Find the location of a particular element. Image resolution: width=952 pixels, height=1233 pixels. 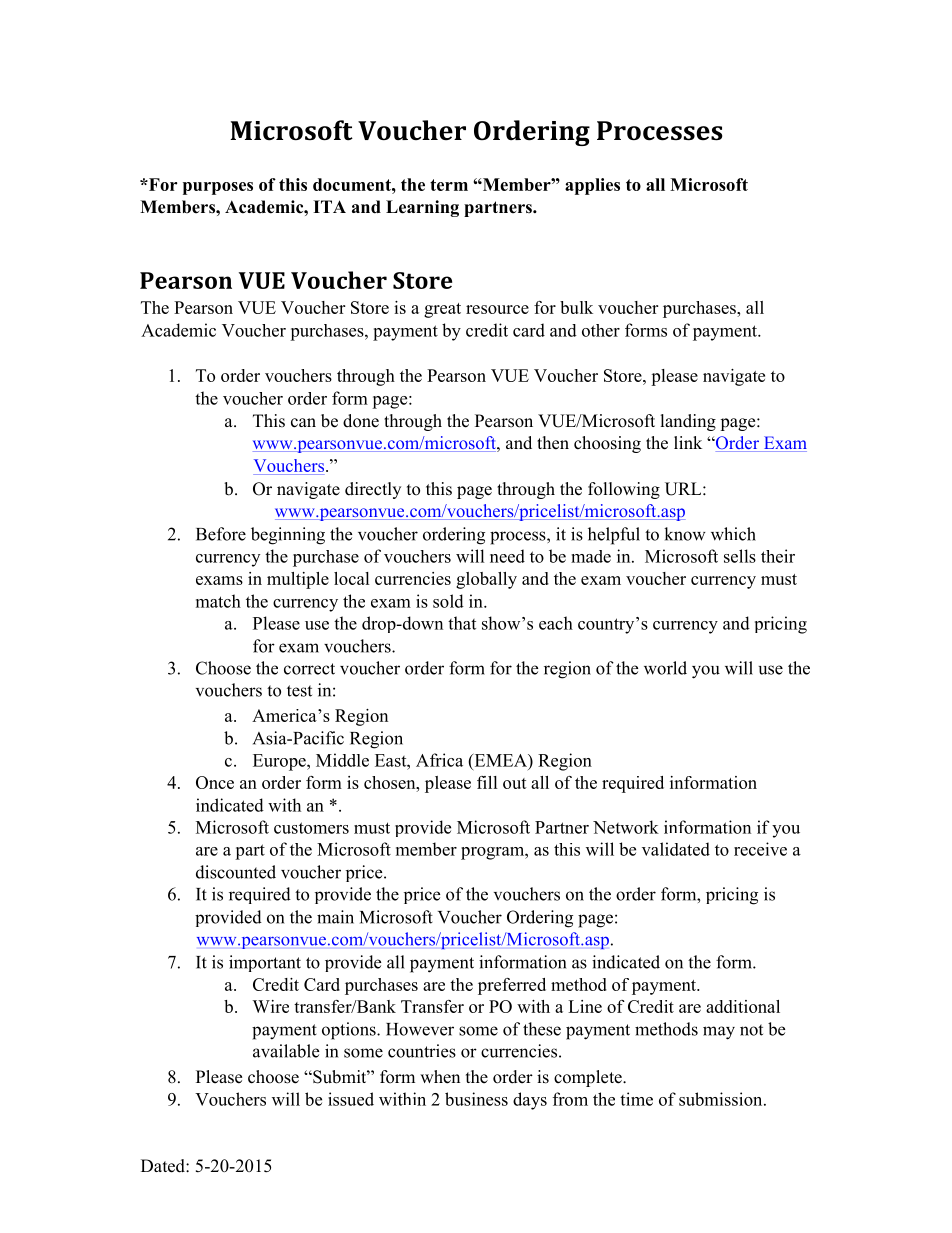

business is located at coordinates (476, 1099).
